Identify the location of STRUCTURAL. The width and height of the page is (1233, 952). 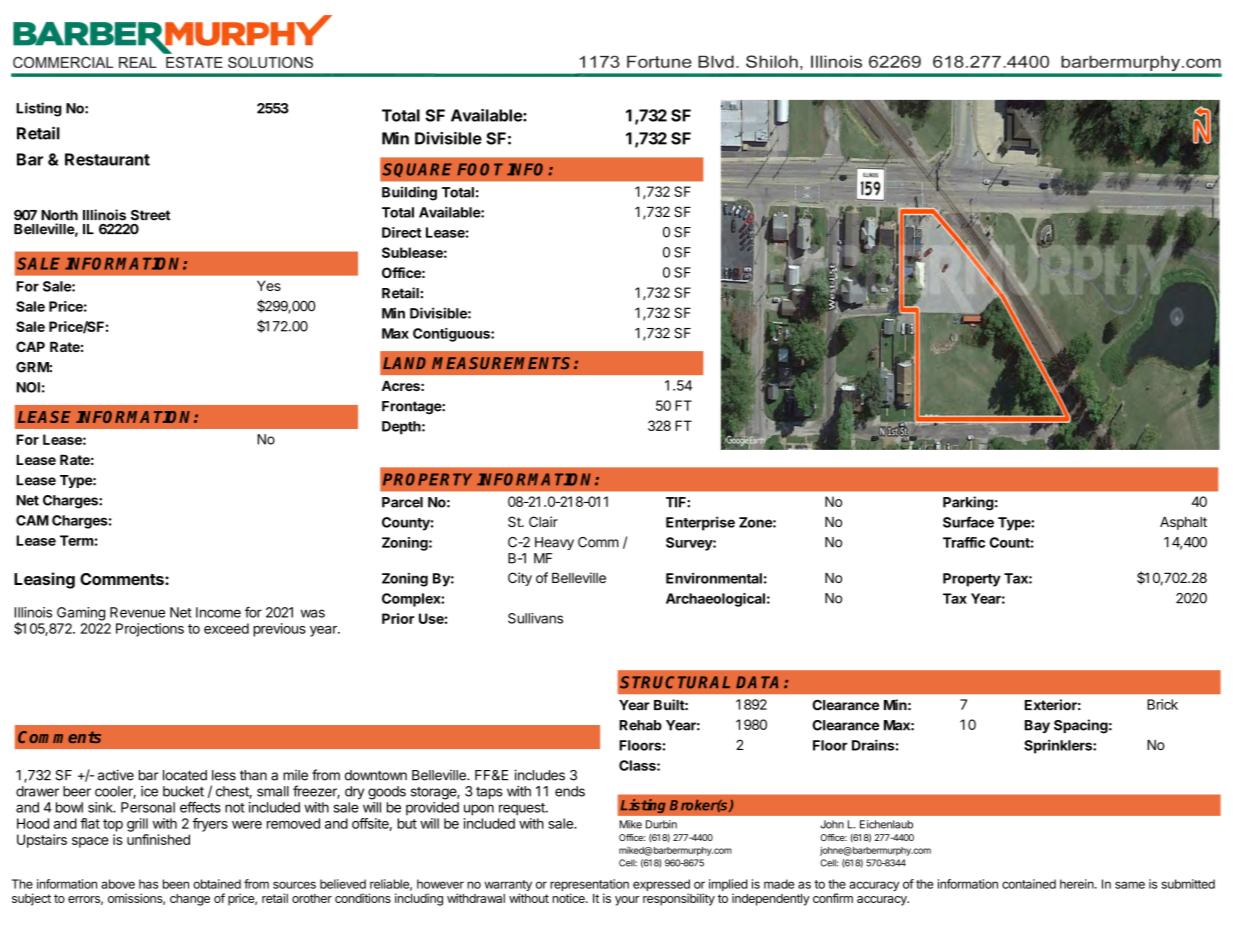
(675, 682).
